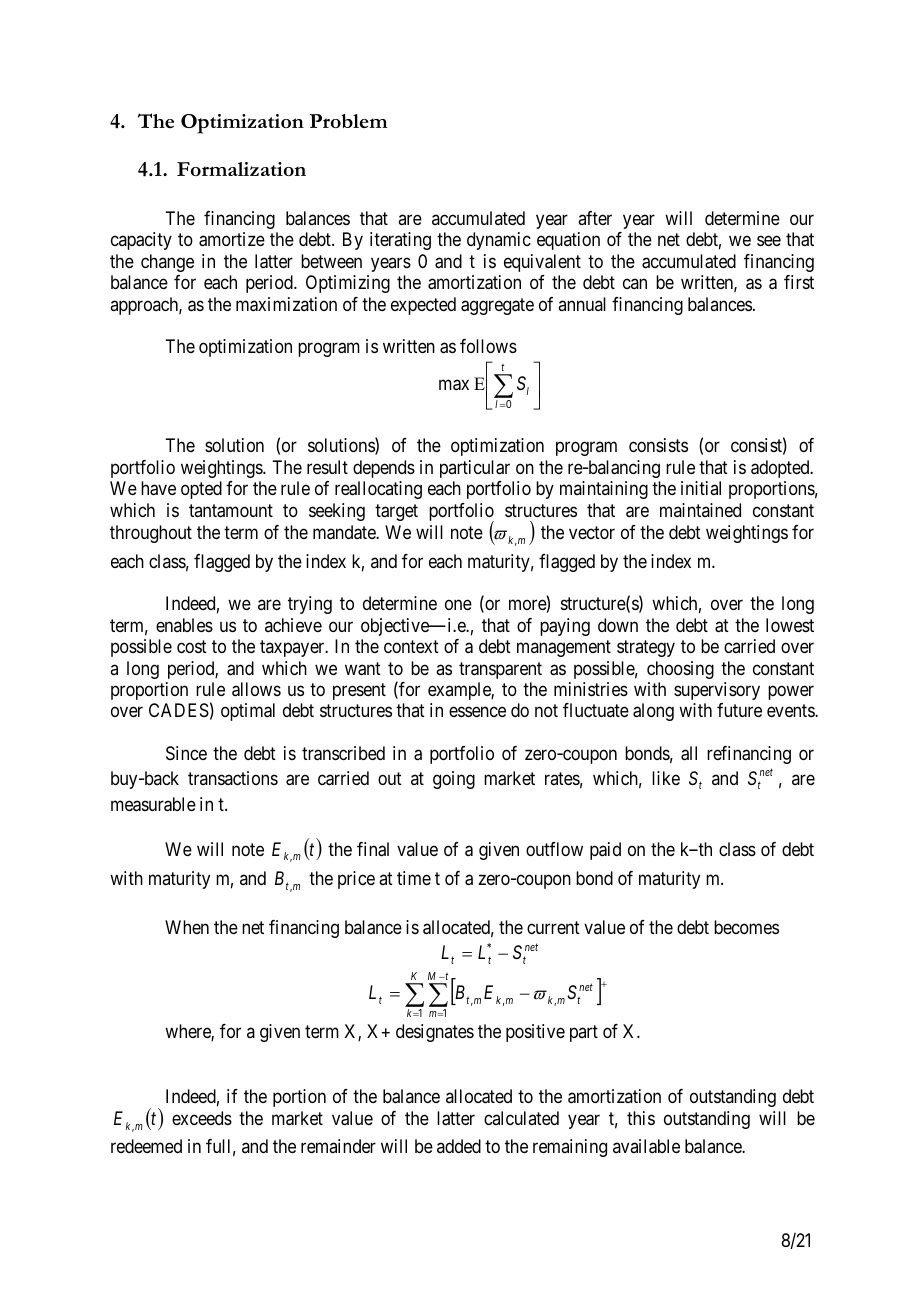 The height and width of the screenshot is (1308, 924). What do you see at coordinates (241, 169) in the screenshot?
I see `Formalization` at bounding box center [241, 169].
